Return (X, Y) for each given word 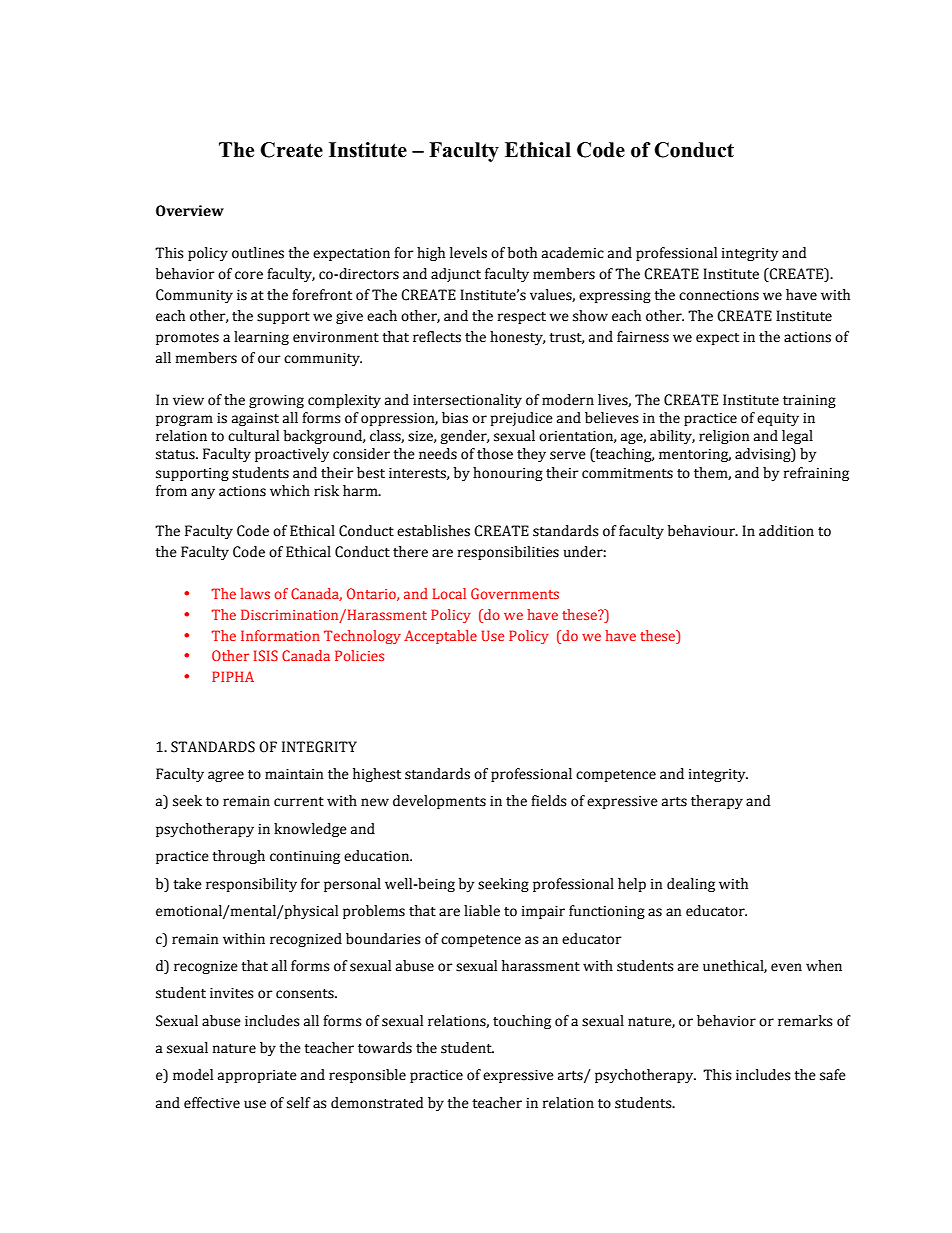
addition (786, 531)
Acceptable (440, 637)
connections (719, 295)
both (522, 253)
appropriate (257, 1076)
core (249, 275)
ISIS (266, 655)
